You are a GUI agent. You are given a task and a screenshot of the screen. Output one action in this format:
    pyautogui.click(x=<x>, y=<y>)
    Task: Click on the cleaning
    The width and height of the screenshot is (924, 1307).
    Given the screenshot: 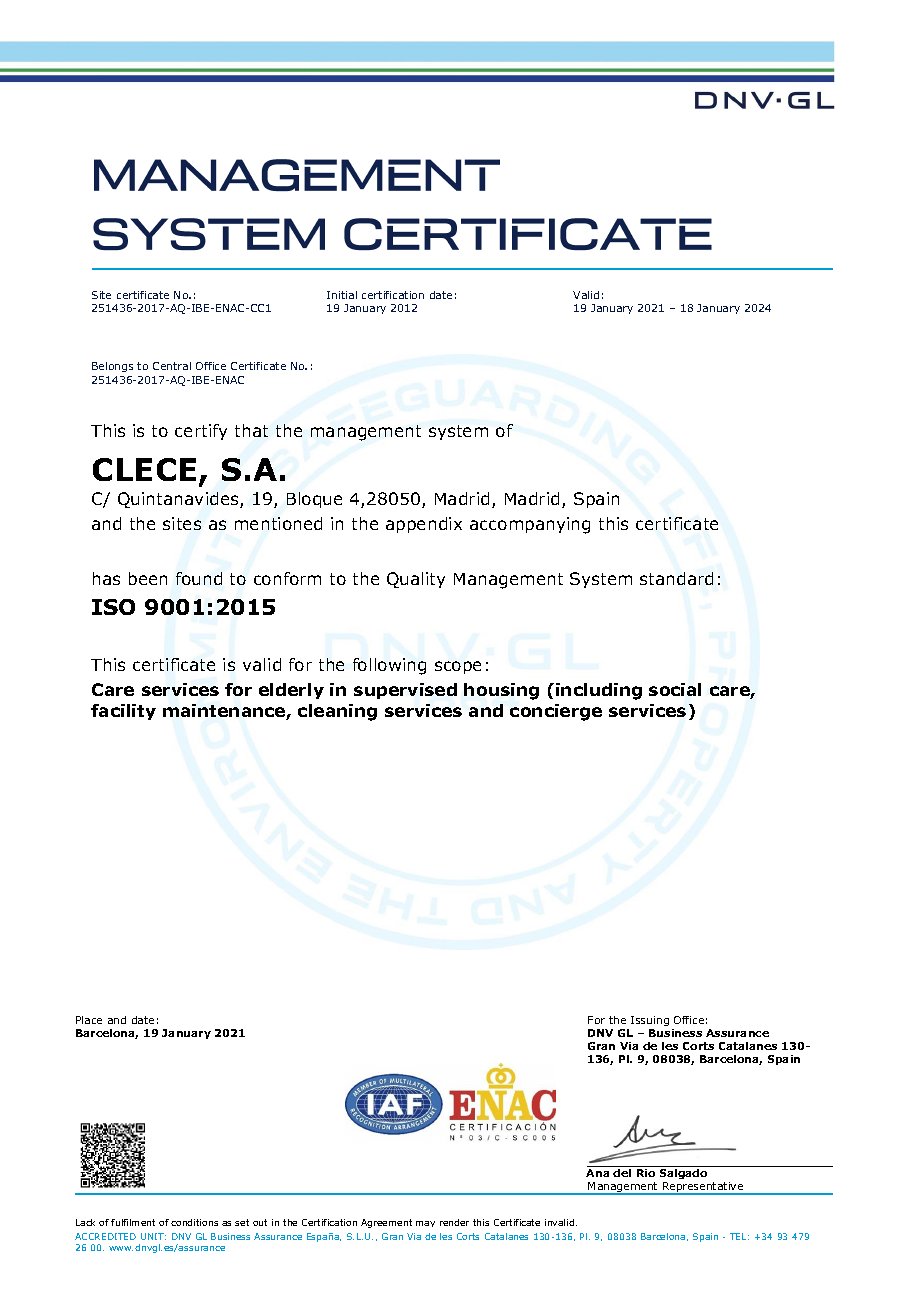 What is the action you would take?
    pyautogui.click(x=337, y=712)
